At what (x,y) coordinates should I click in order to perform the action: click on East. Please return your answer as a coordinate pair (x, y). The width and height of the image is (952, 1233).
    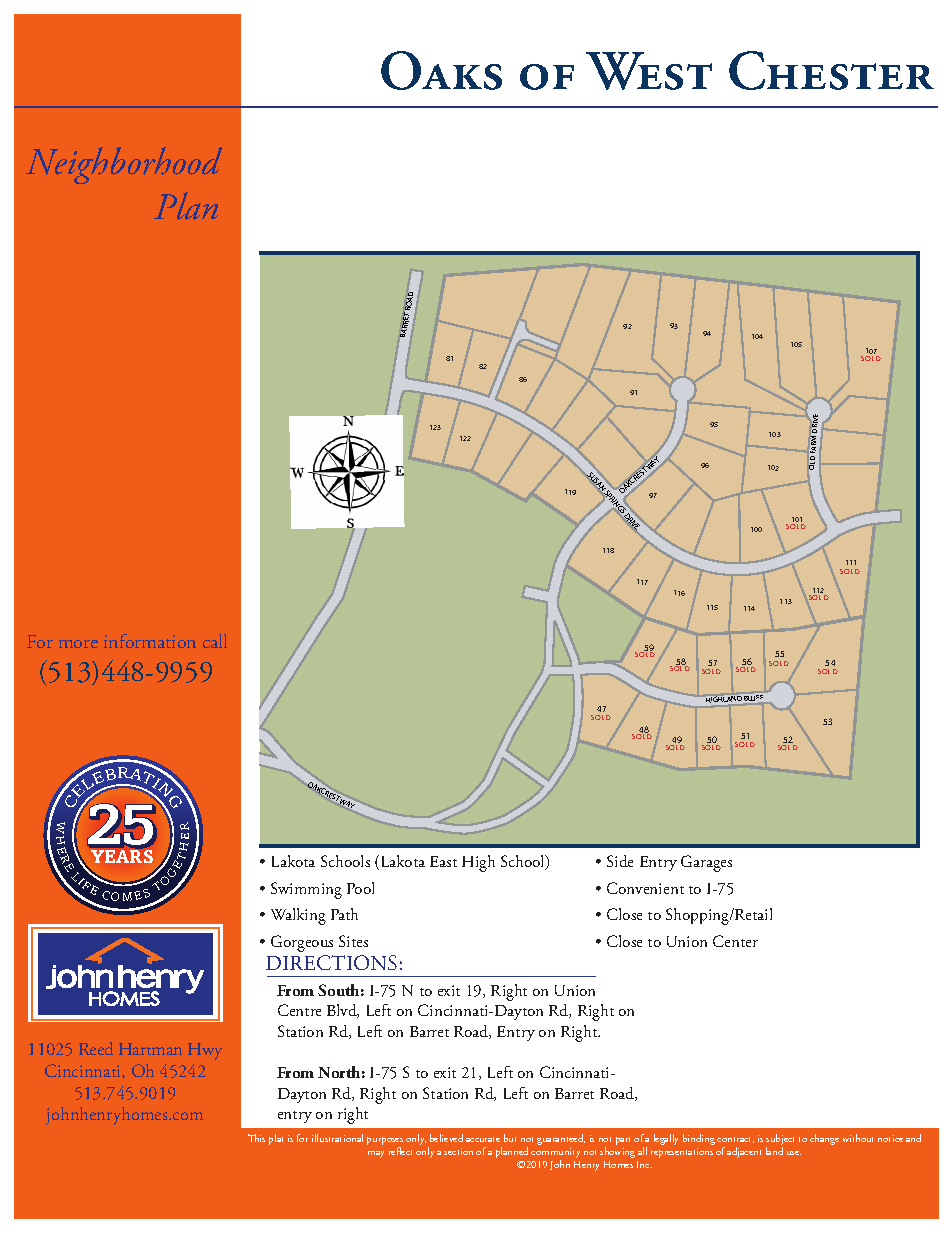
    Looking at the image, I should click on (443, 861).
